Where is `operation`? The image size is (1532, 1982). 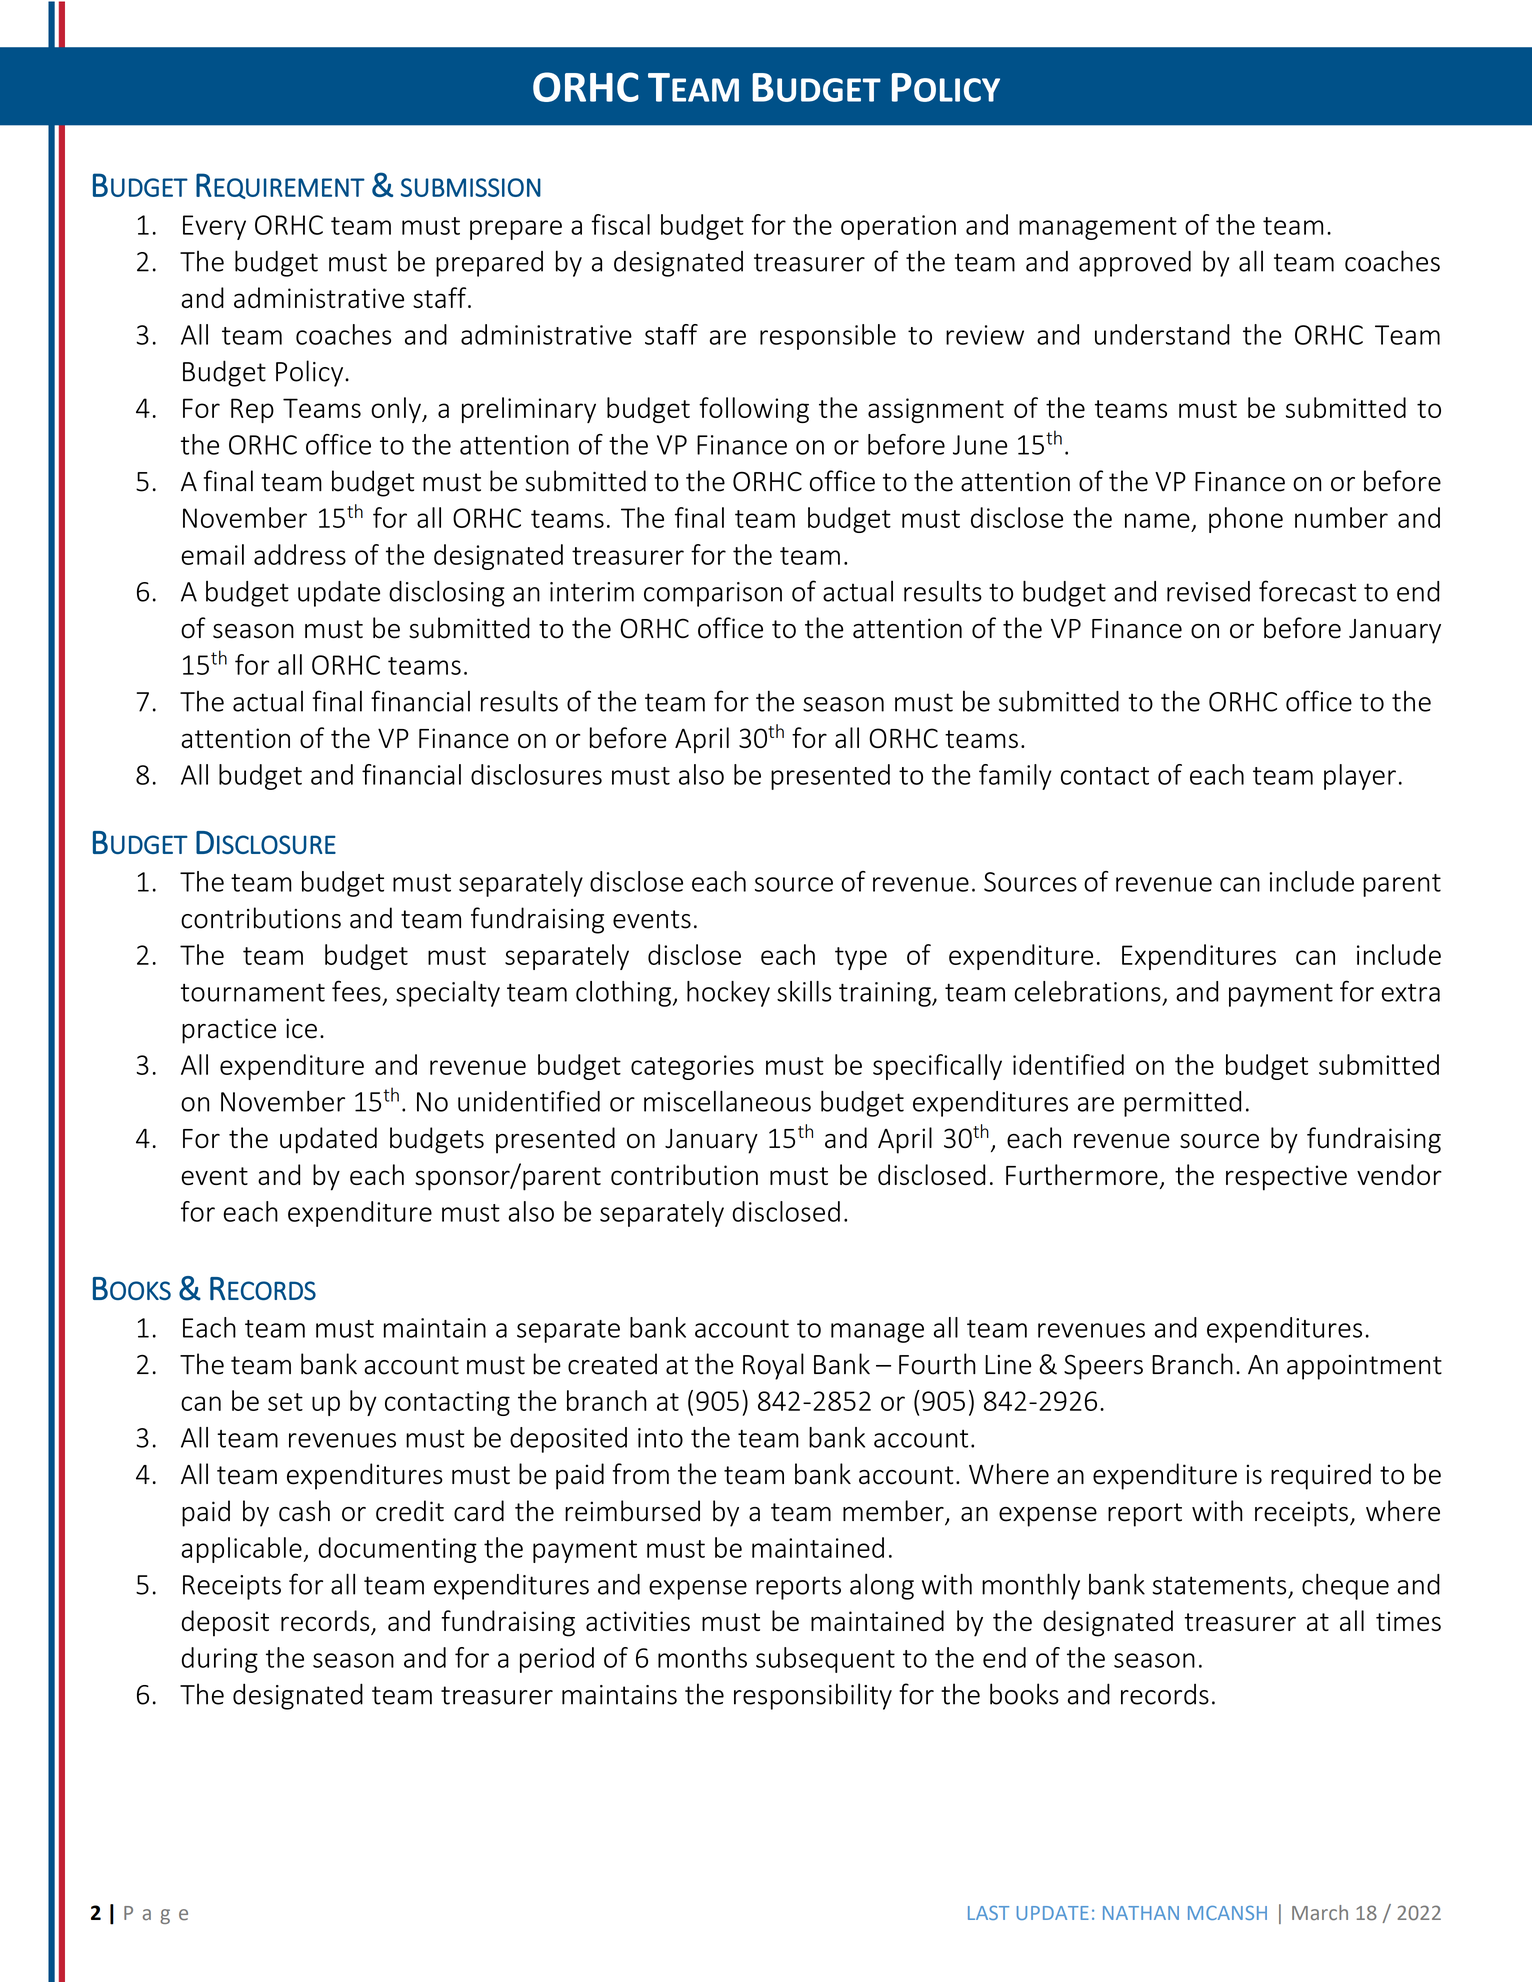 operation is located at coordinates (898, 227).
